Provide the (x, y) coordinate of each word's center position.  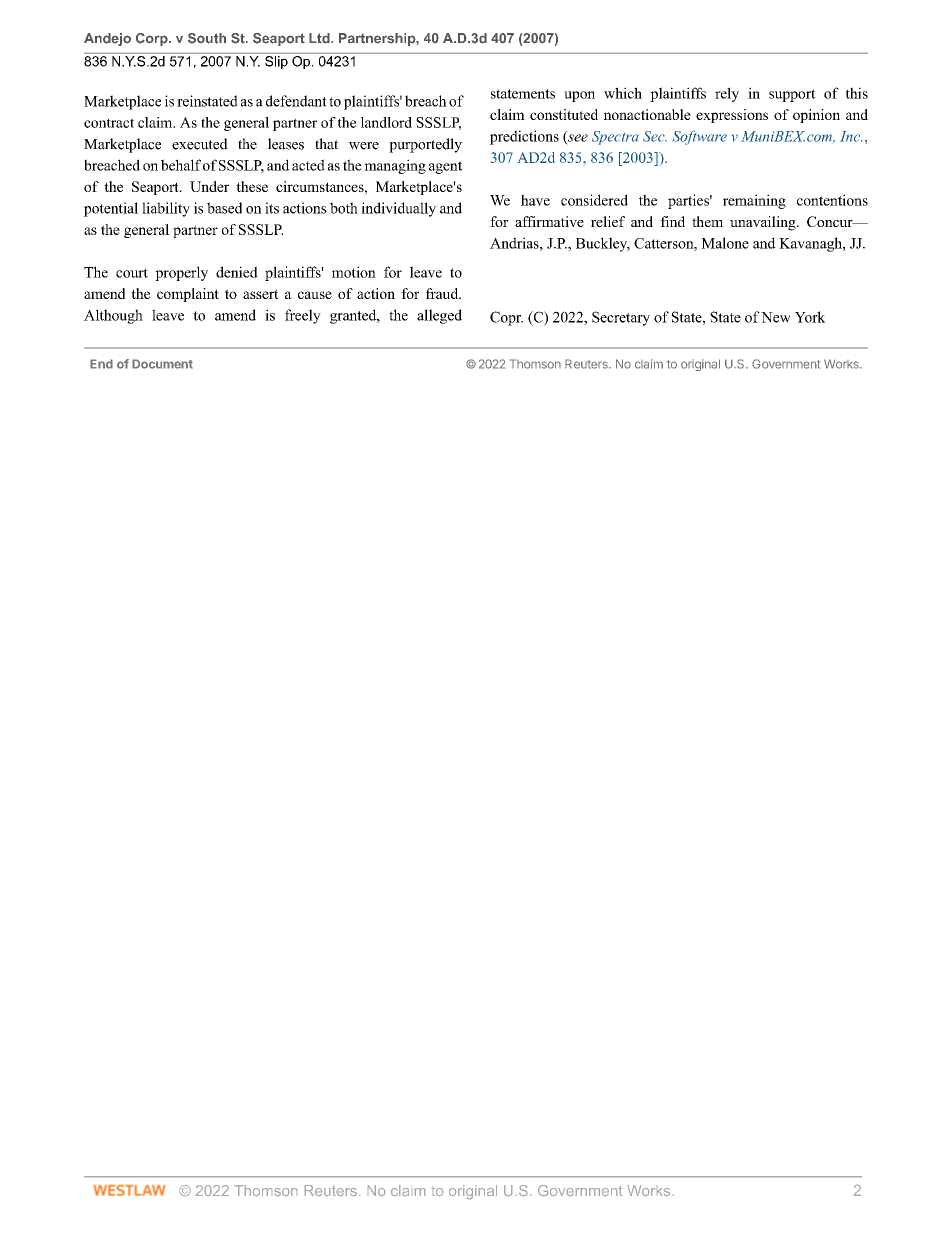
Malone (725, 243)
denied (237, 272)
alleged (439, 316)
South (207, 38)
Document (162, 364)
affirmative (549, 221)
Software (700, 137)
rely (727, 94)
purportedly (425, 145)
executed (200, 144)
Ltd (320, 38)
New (775, 317)
